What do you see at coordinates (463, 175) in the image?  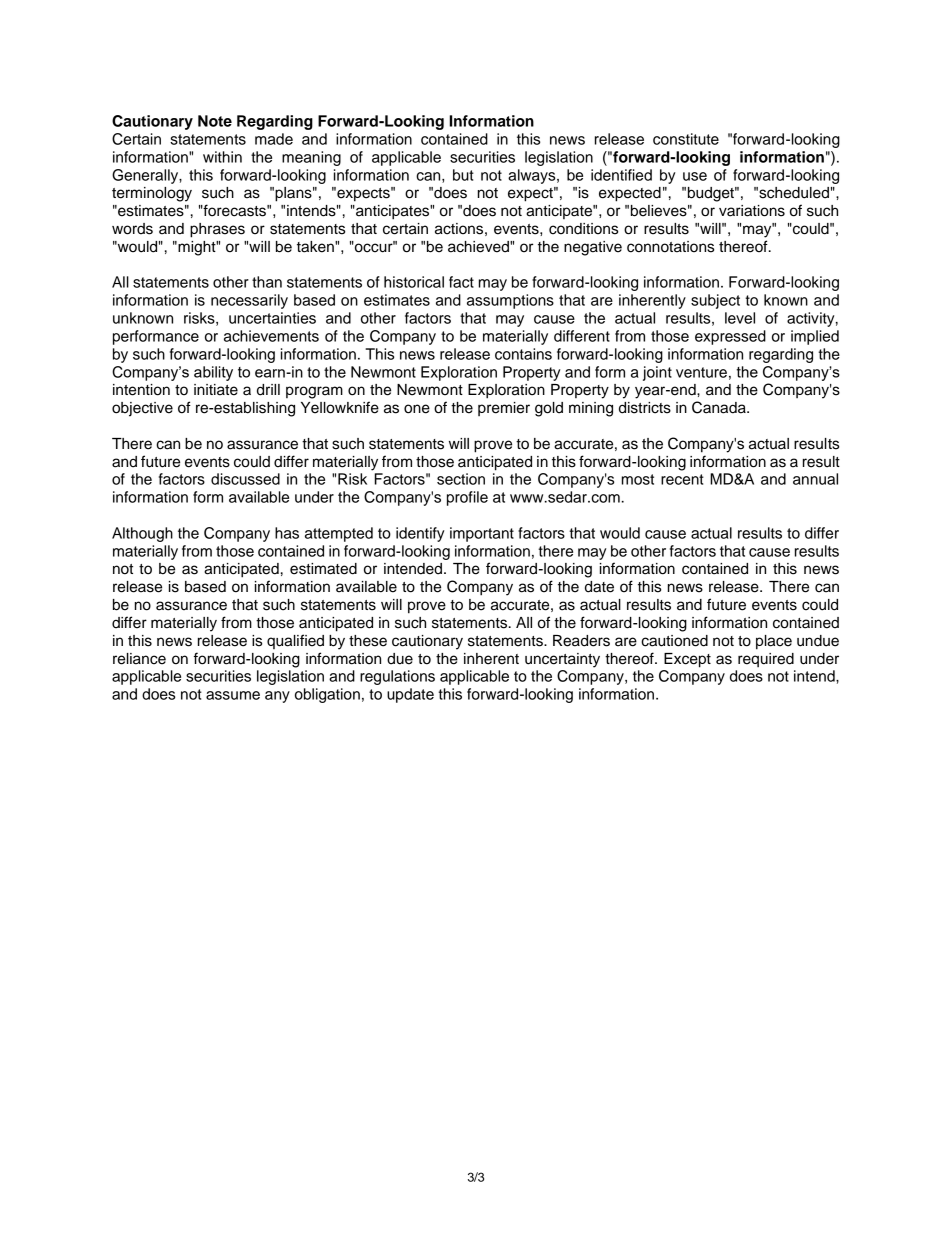 I see `but` at bounding box center [463, 175].
